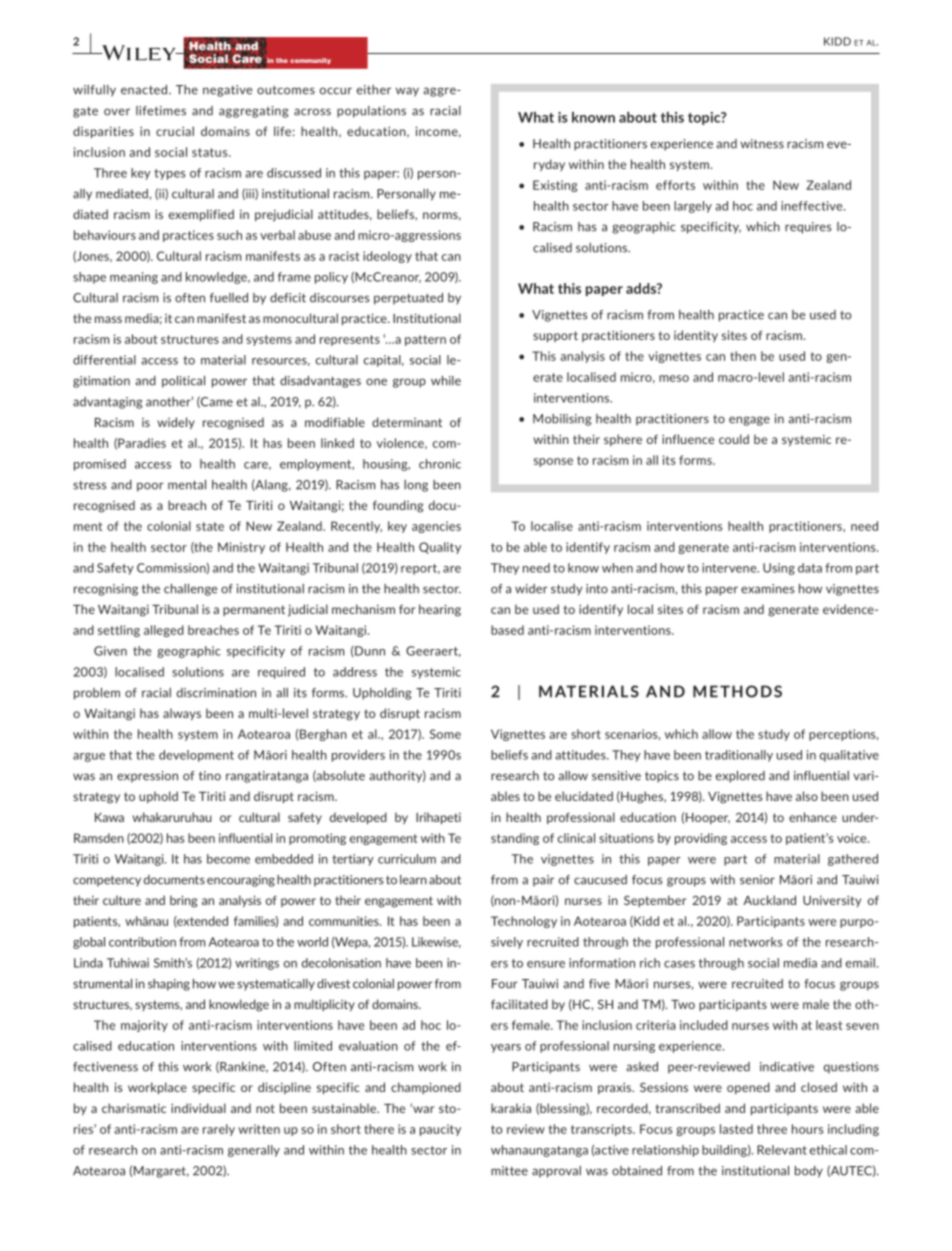  I want to click on rarely, so click(219, 1130).
